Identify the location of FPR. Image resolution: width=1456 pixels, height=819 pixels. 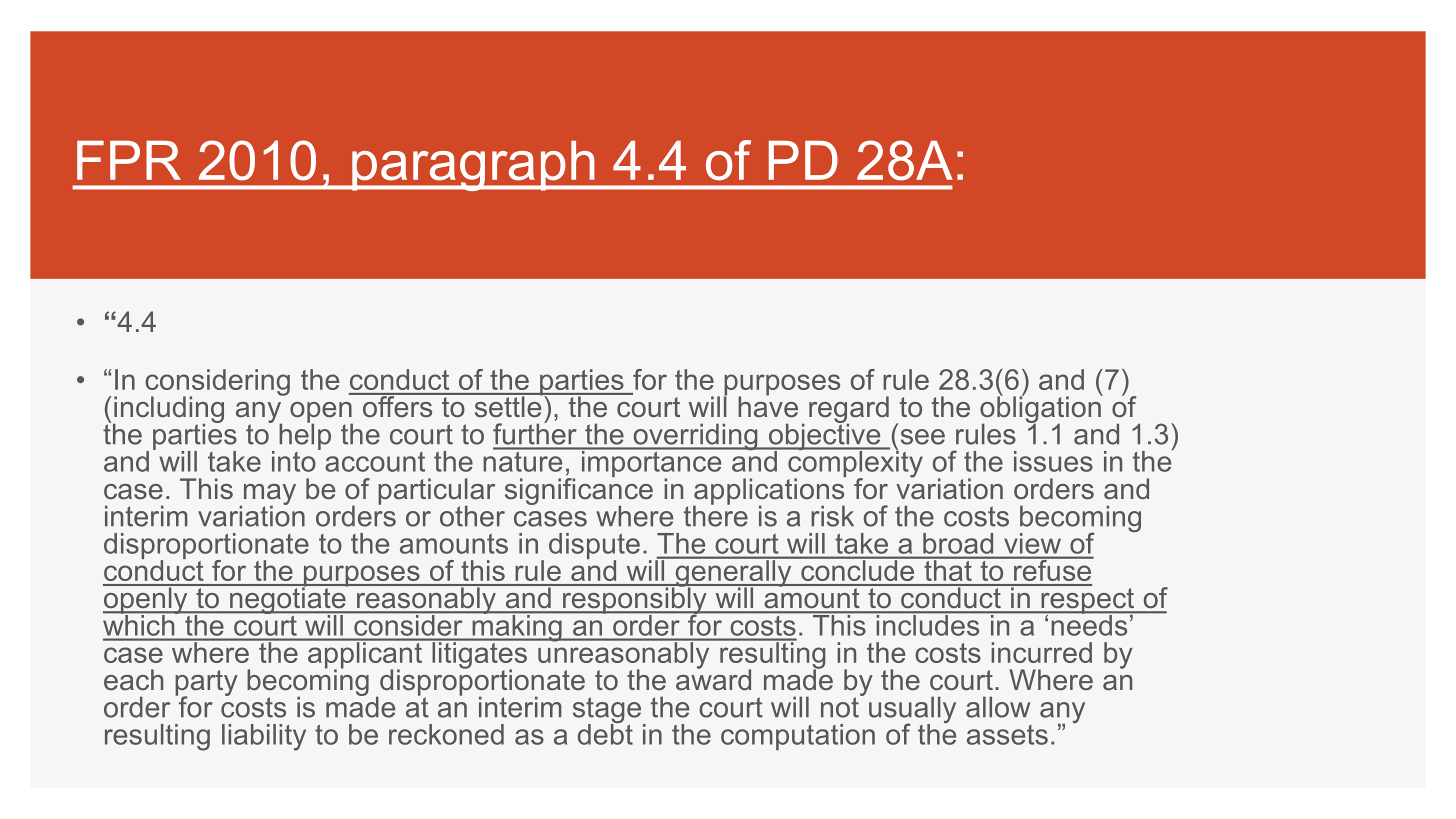
(129, 160).
